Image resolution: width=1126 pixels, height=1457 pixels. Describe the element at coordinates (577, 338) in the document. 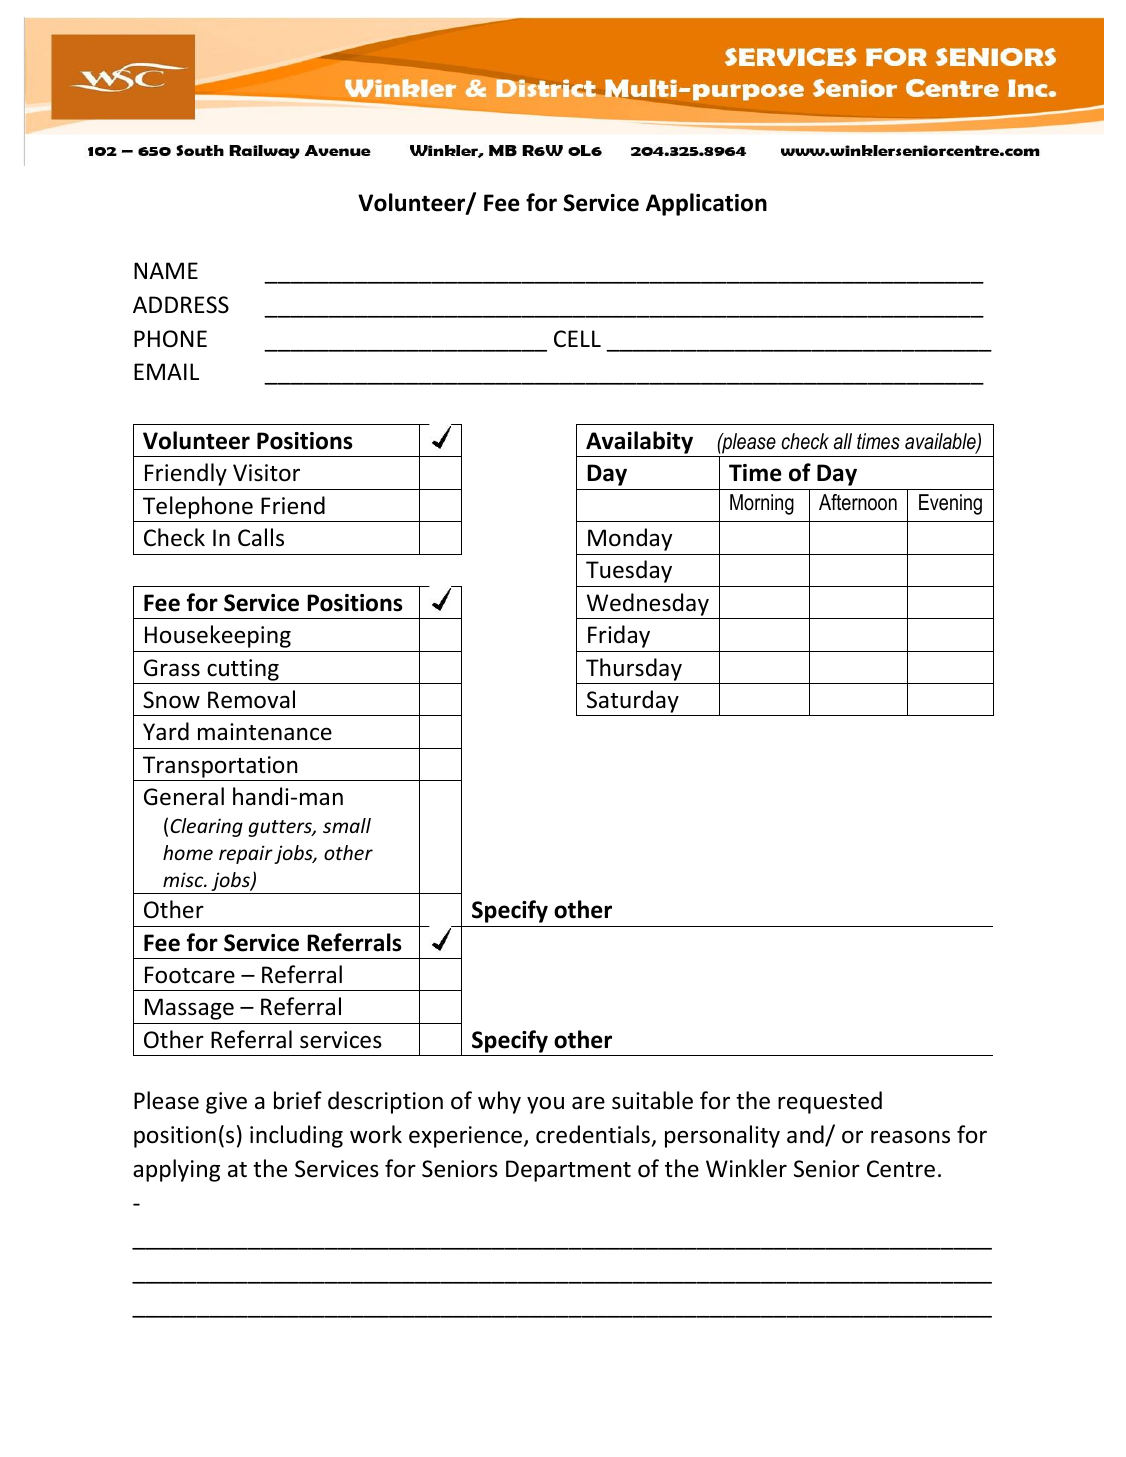

I see `CELL` at that location.
